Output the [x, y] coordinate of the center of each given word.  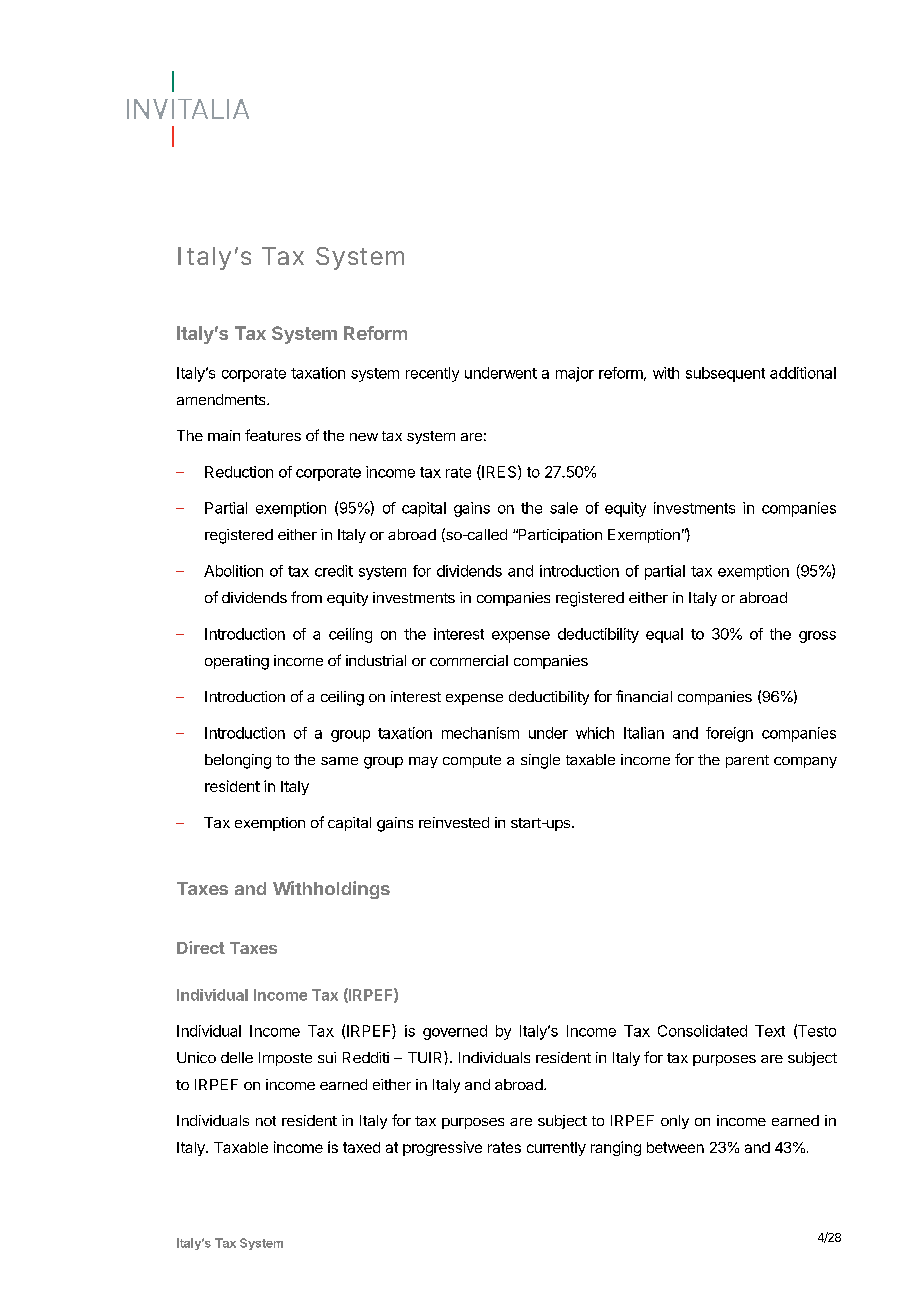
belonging [238, 761]
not [266, 1121]
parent [747, 761]
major [575, 374]
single [540, 761]
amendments [222, 399]
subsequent [725, 374]
